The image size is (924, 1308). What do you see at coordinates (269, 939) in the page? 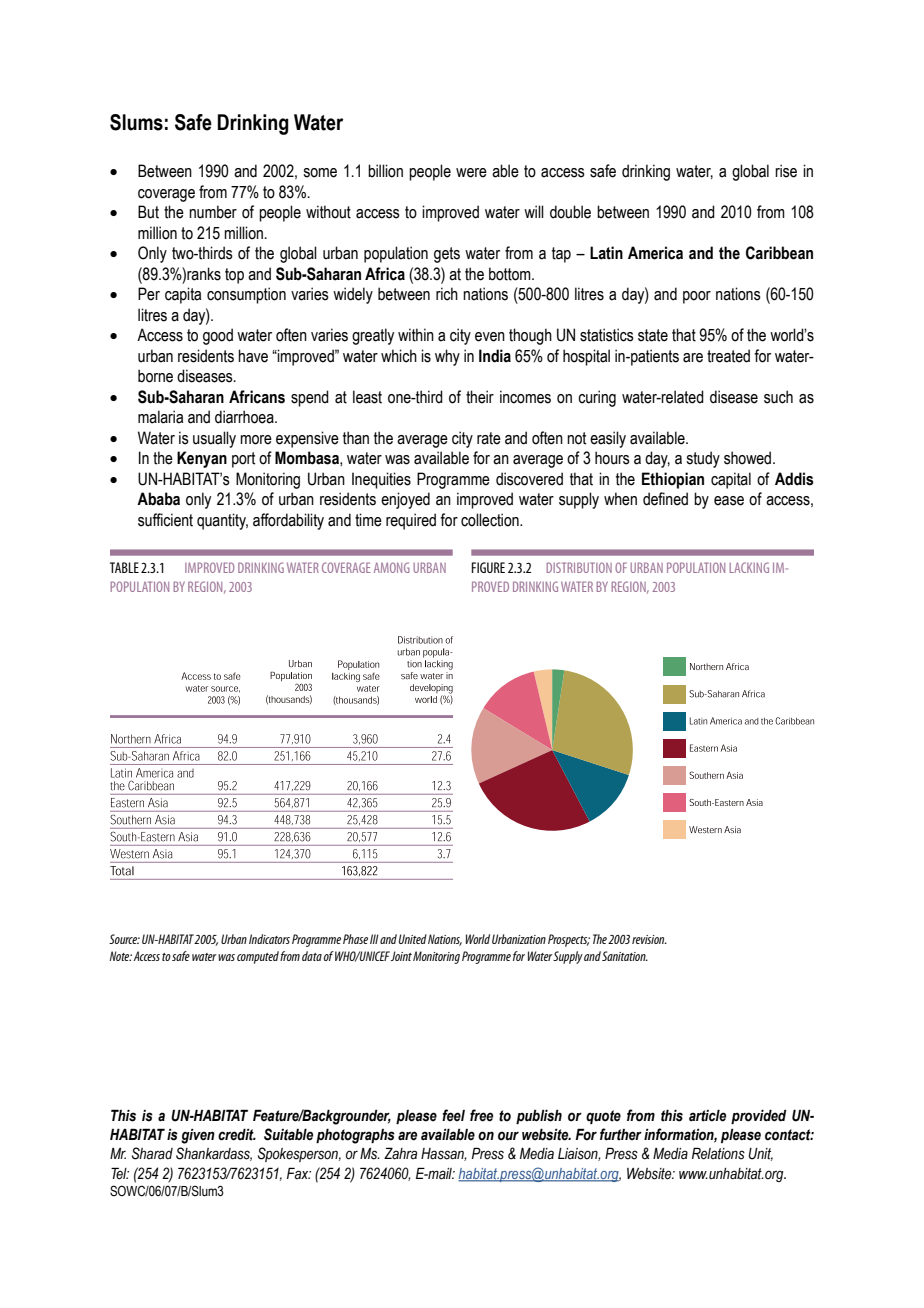
I see `Indicators` at bounding box center [269, 939].
